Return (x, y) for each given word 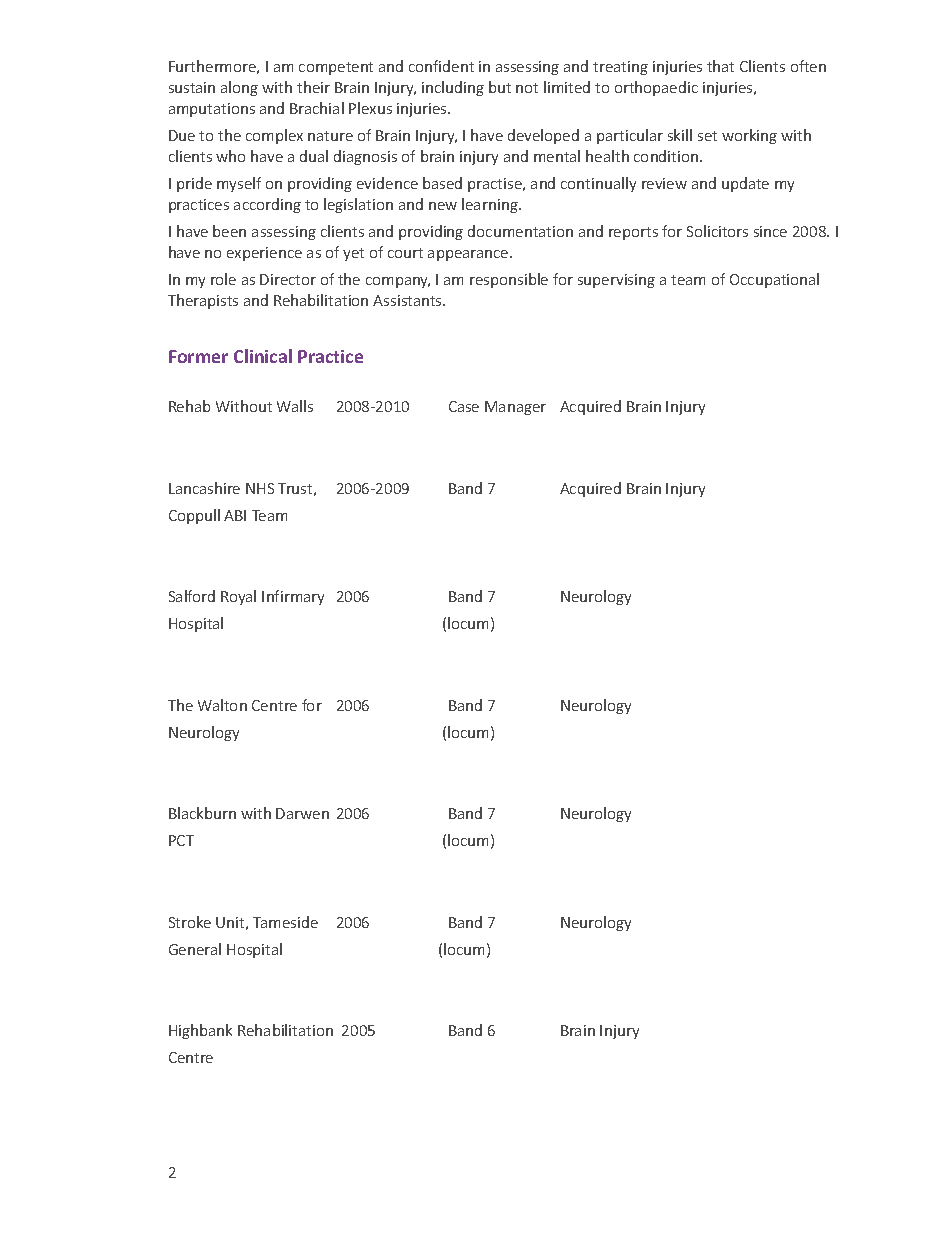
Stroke (190, 922)
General (195, 949)
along (239, 88)
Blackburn (202, 813)
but (500, 87)
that (720, 66)
